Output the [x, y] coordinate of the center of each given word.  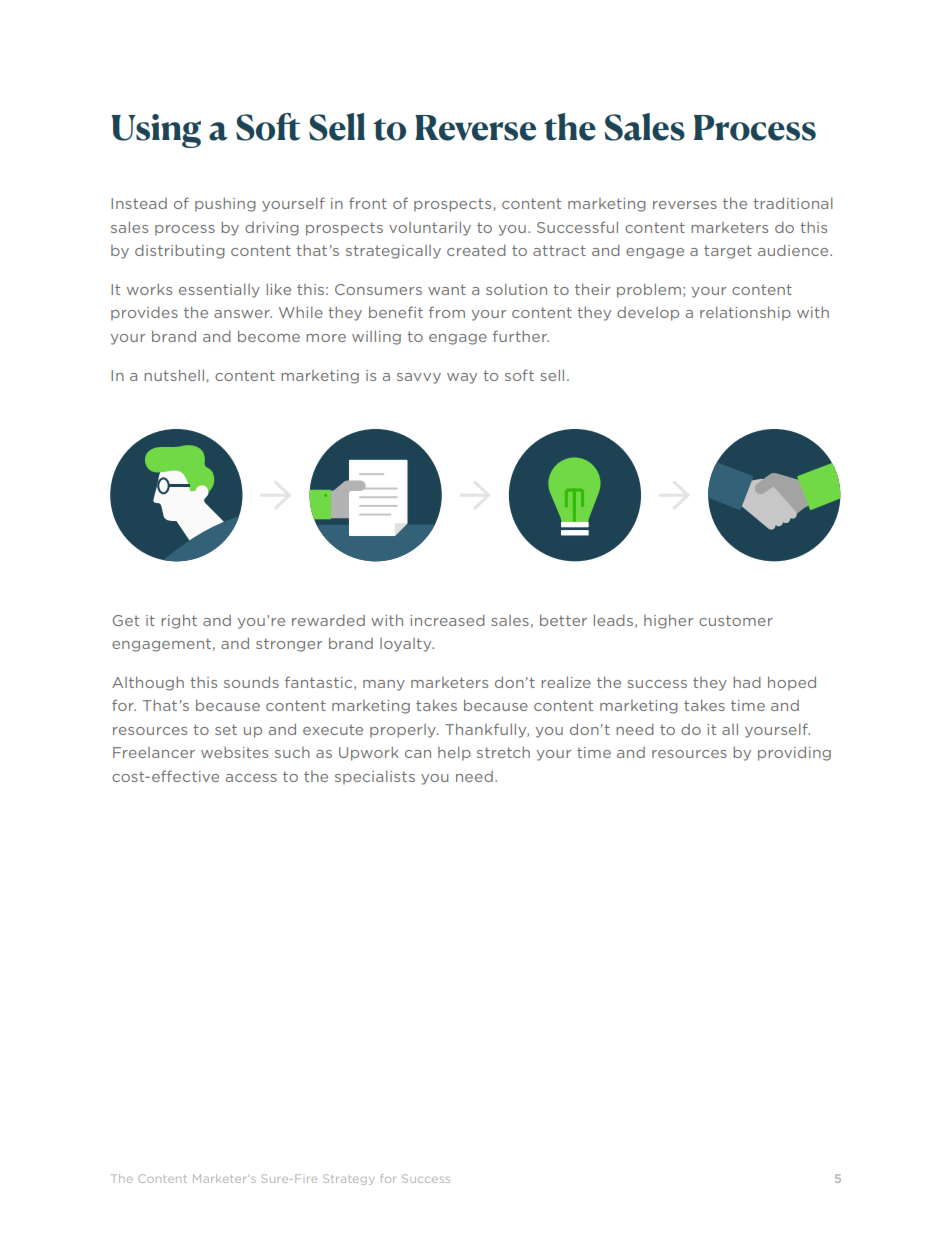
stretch [503, 752]
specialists [375, 778]
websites [234, 752]
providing [794, 754]
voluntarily [430, 229]
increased [447, 620]
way [462, 378]
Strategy [348, 1179]
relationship [745, 314]
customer [736, 620]
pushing [225, 205]
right [179, 622]
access [251, 778]
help [454, 754]
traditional [793, 203]
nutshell [175, 376]
